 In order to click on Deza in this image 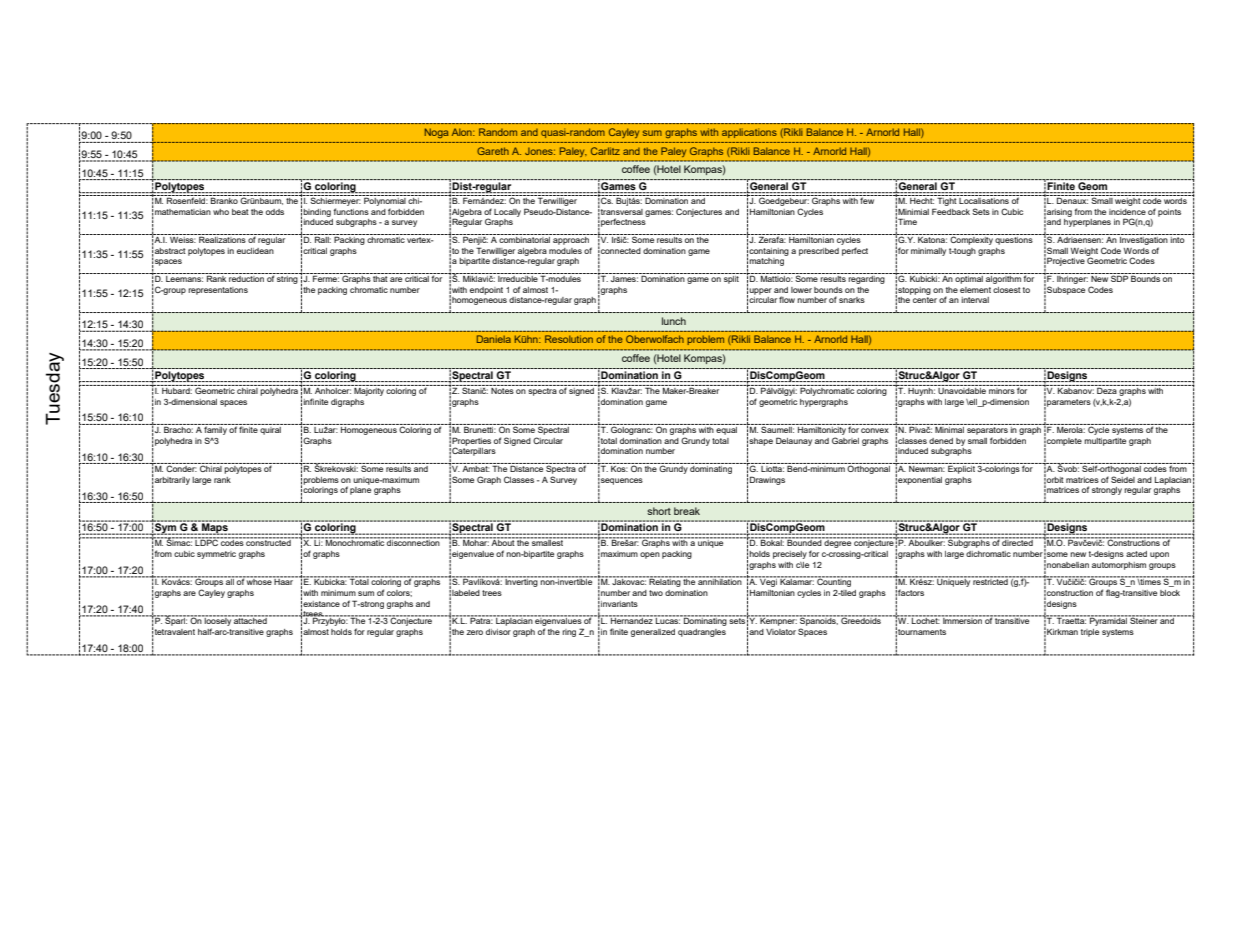, I will do `click(1107, 389)`.
